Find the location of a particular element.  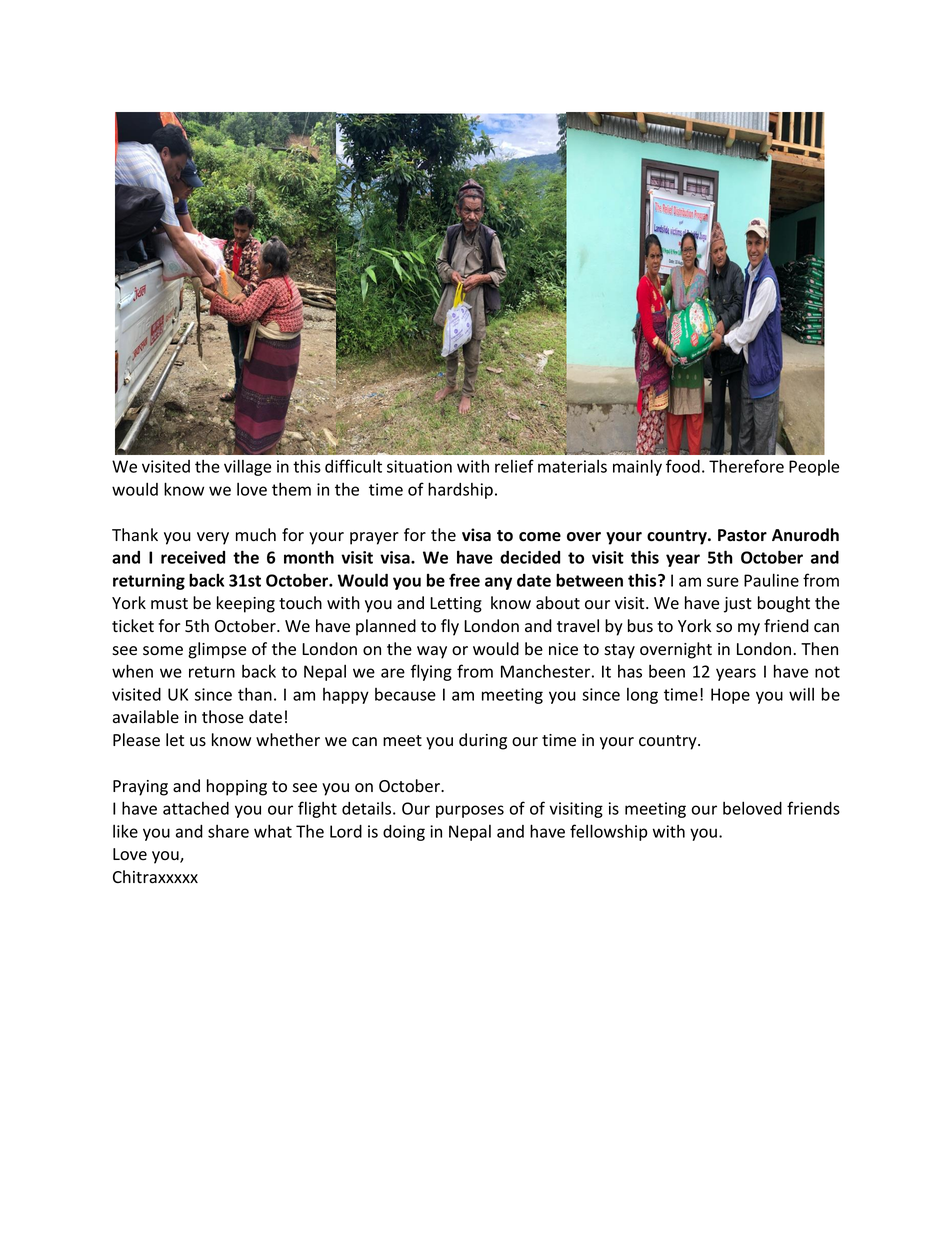

Therefore is located at coordinates (746, 466).
